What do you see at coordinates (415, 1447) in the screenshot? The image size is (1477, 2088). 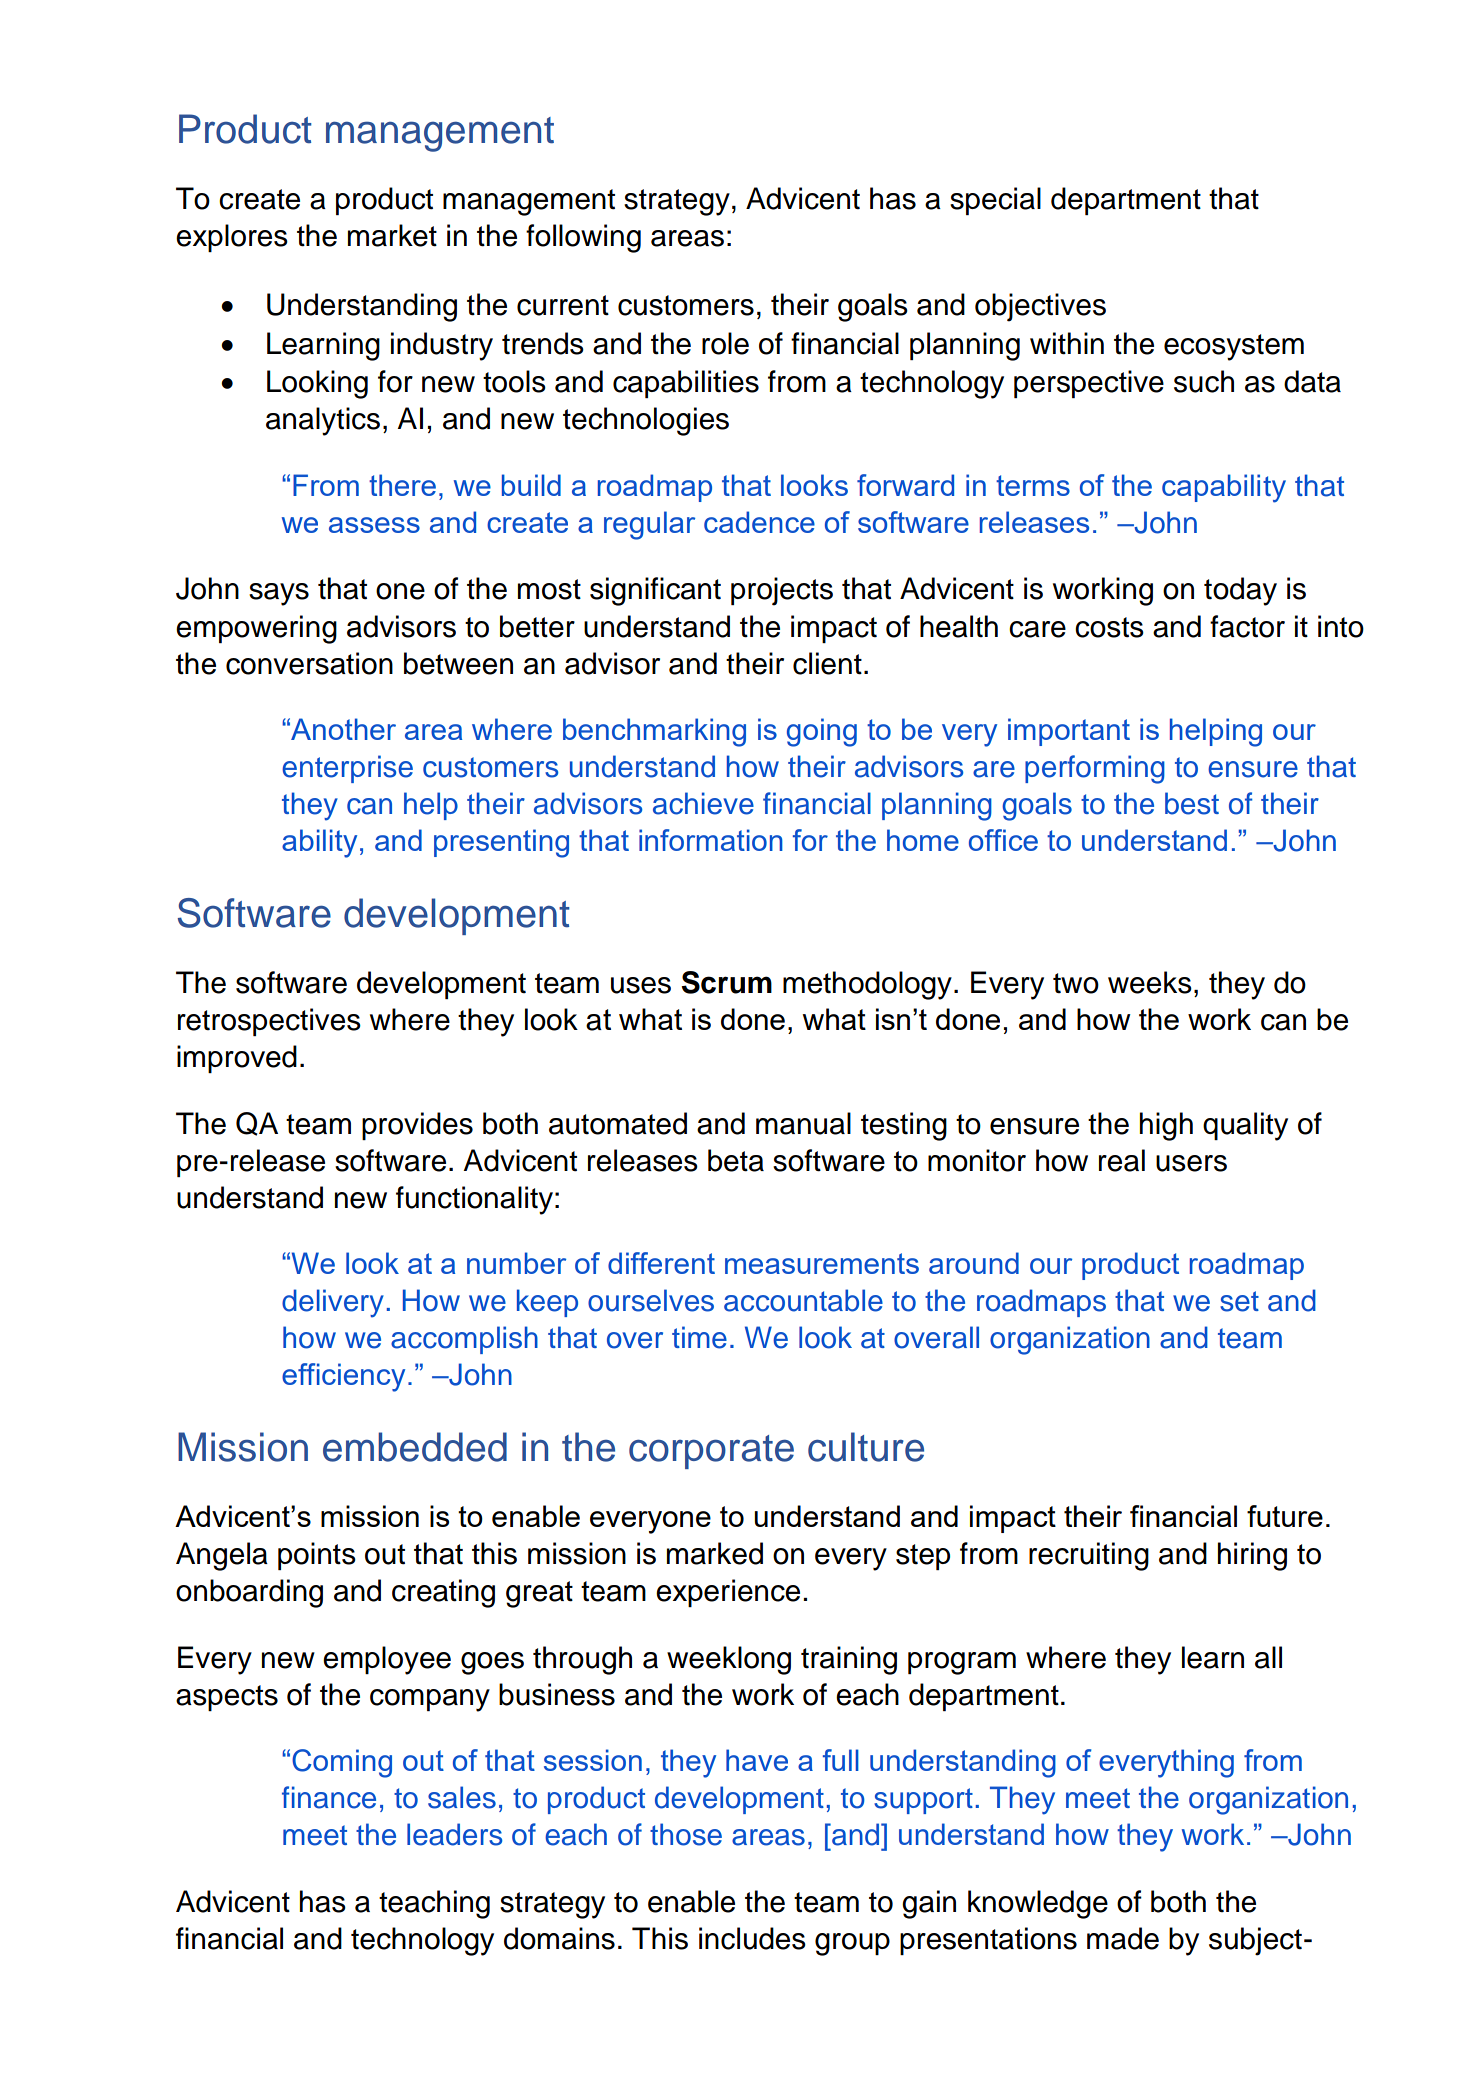 I see `embedded` at bounding box center [415, 1447].
